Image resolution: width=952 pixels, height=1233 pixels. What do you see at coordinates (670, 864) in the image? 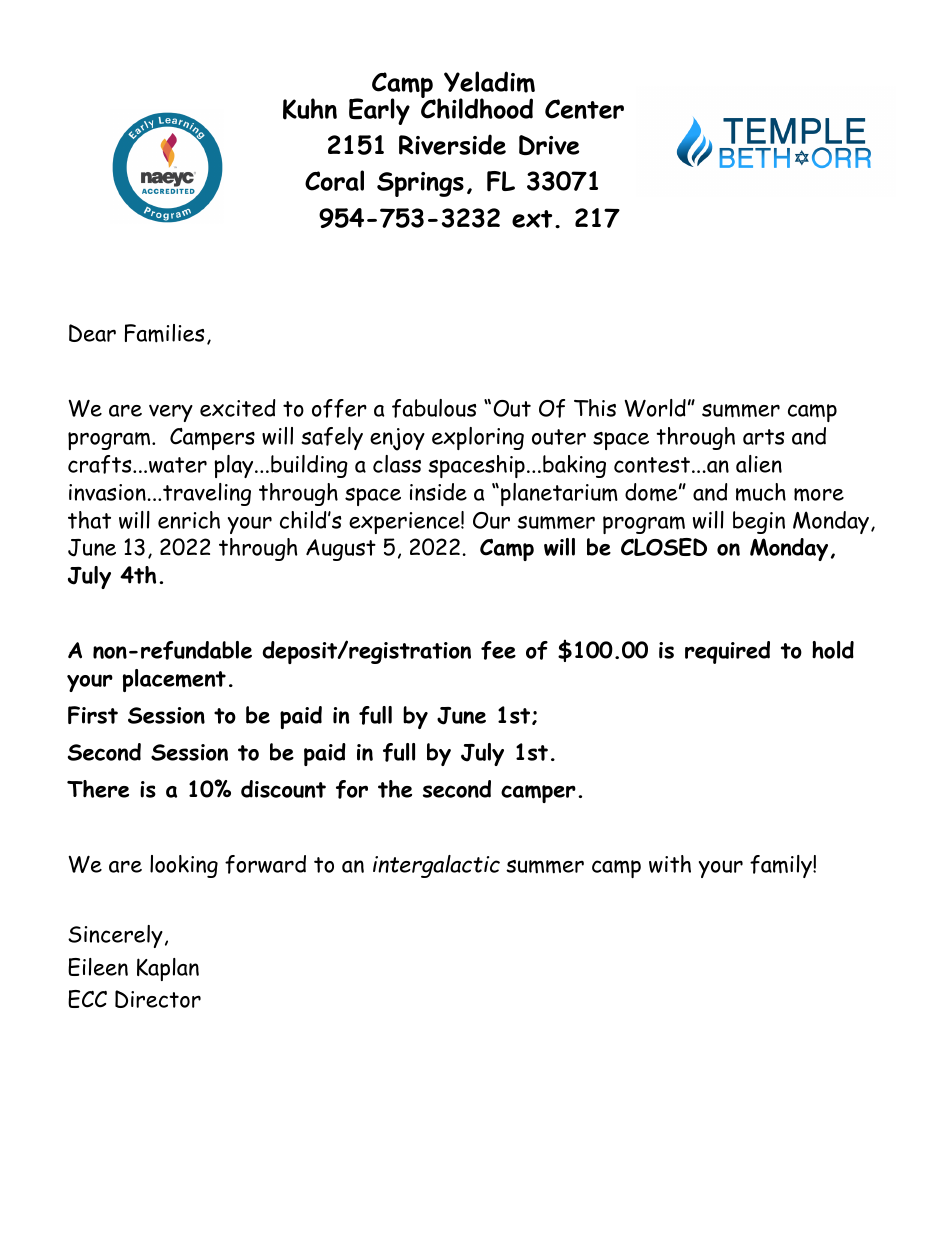
I see `with` at bounding box center [670, 864].
